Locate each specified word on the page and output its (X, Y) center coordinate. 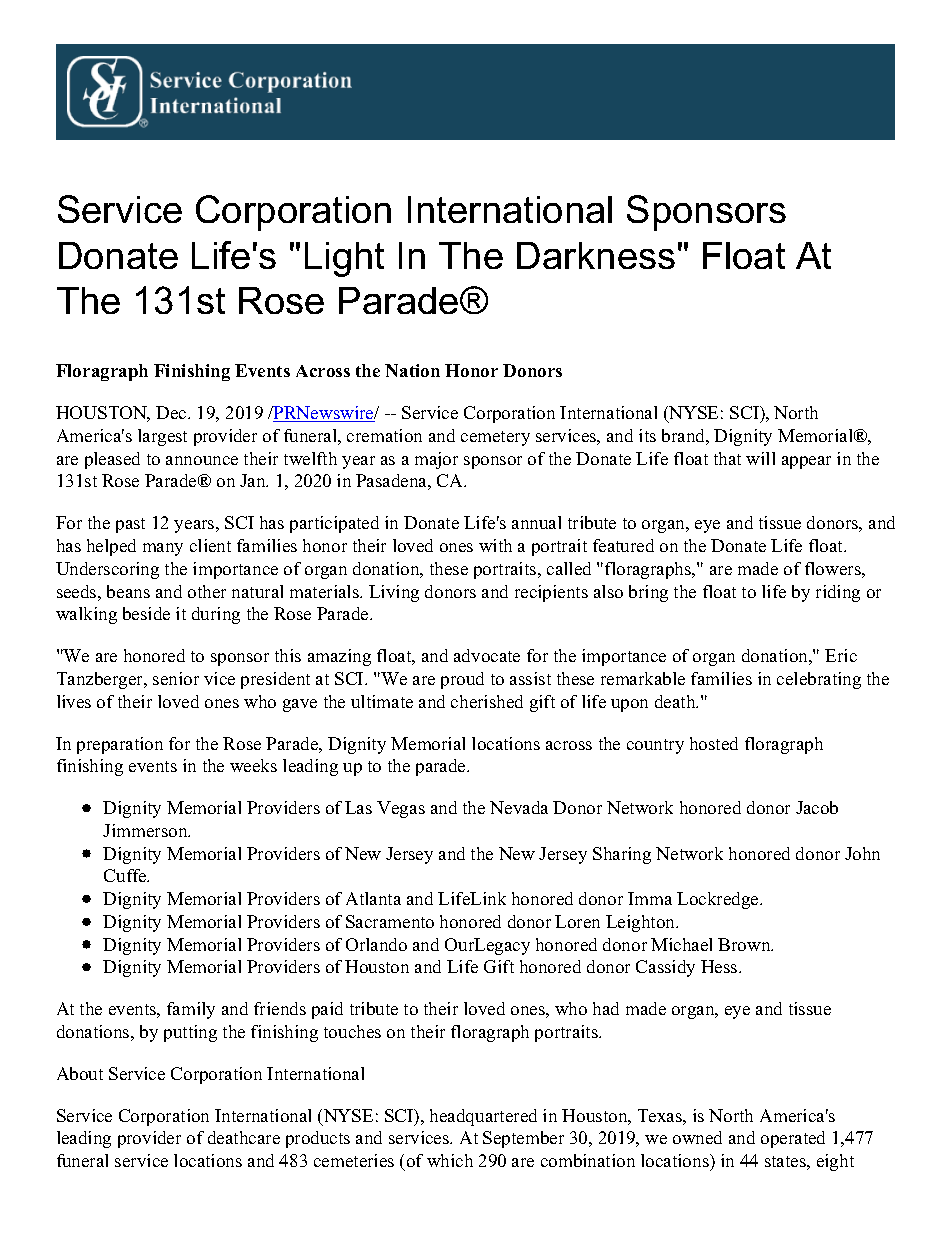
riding (838, 593)
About (80, 1073)
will (760, 458)
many (163, 549)
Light (344, 259)
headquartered (483, 1117)
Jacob (817, 807)
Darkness (596, 255)
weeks (253, 765)
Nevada (519, 807)
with (495, 545)
